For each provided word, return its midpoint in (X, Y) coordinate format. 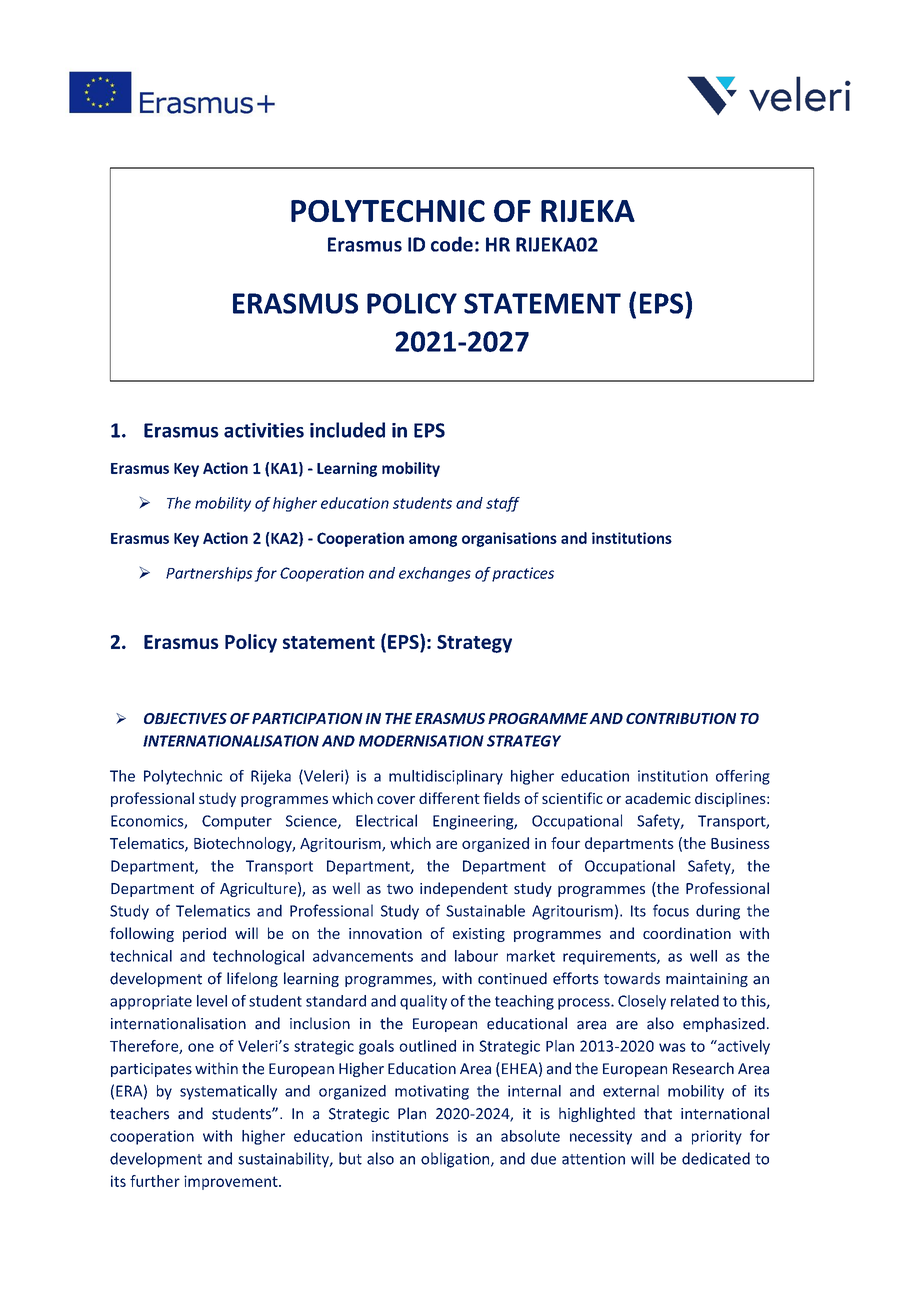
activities (264, 430)
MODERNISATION (421, 741)
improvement (232, 1182)
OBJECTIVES (185, 718)
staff (503, 504)
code (452, 244)
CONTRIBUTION (681, 718)
